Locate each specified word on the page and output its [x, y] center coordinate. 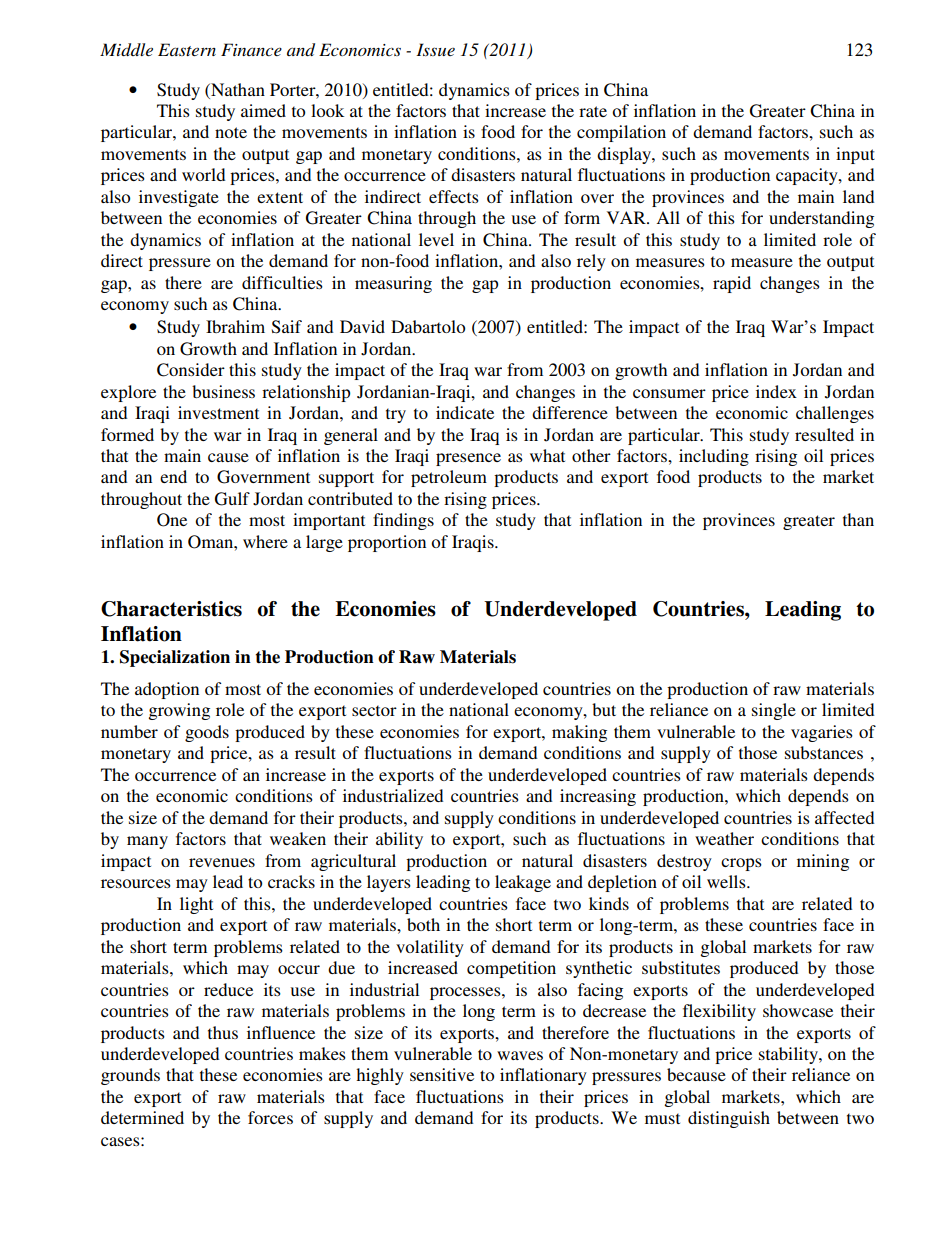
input [855, 155]
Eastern [187, 49]
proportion [387, 543]
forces [270, 1117]
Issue [435, 49]
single [774, 711]
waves [520, 1055]
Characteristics [171, 609]
